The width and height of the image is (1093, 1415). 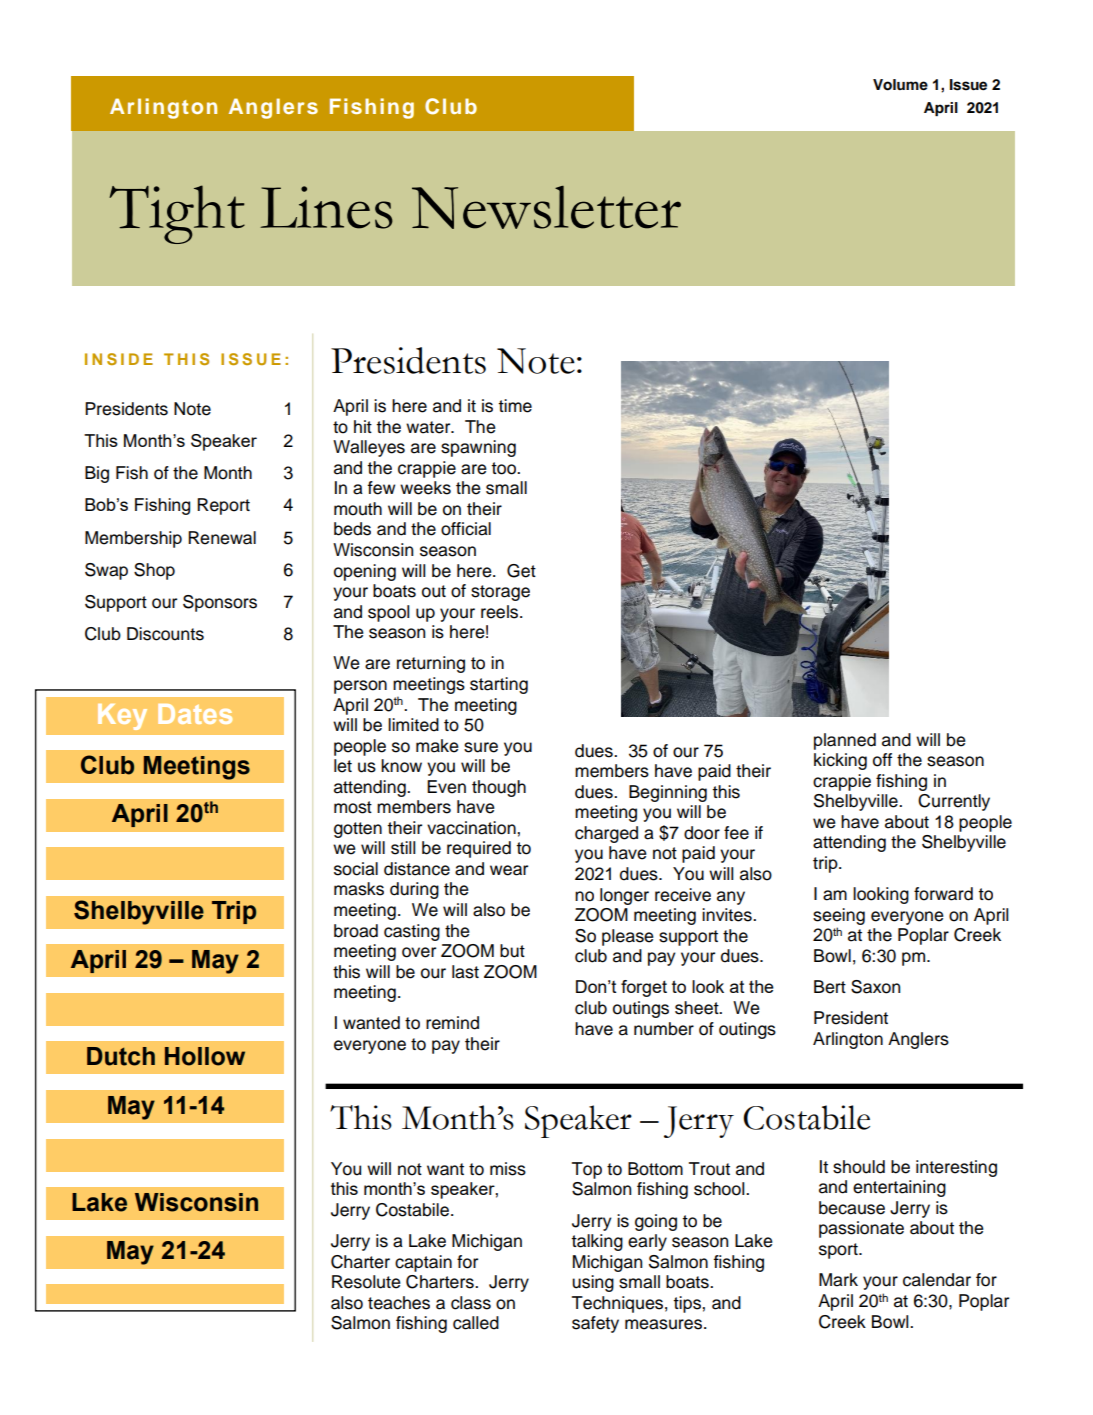 What do you see at coordinates (839, 916) in the image?
I see `seeing` at bounding box center [839, 916].
